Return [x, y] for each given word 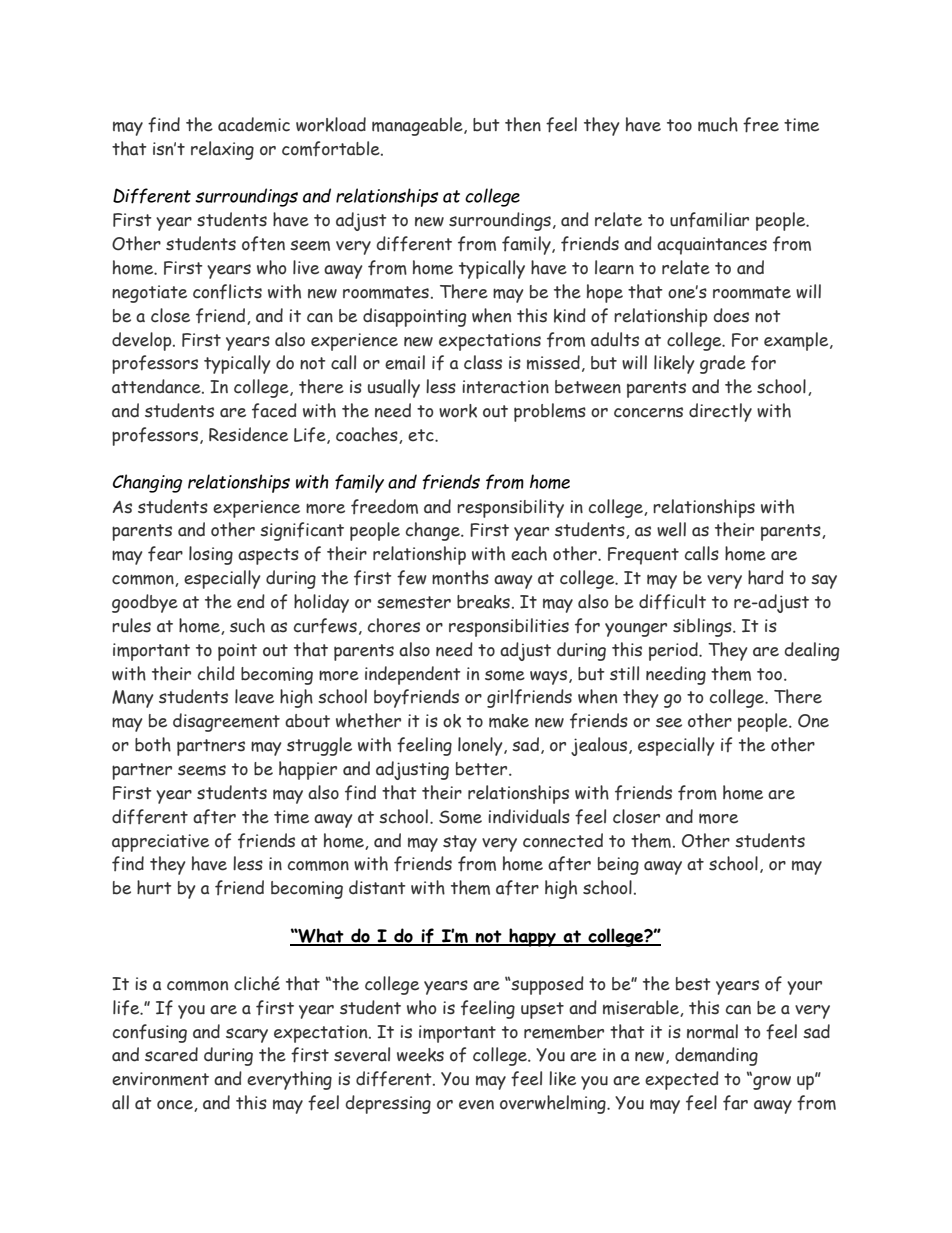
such [247, 625]
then [523, 124]
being [618, 866]
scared [171, 1054]
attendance [157, 386]
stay [460, 843]
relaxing [222, 150]
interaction [505, 387]
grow [771, 1082]
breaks [483, 602]
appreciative [160, 843]
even [476, 1105]
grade [723, 364]
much [718, 124]
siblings [703, 627]
